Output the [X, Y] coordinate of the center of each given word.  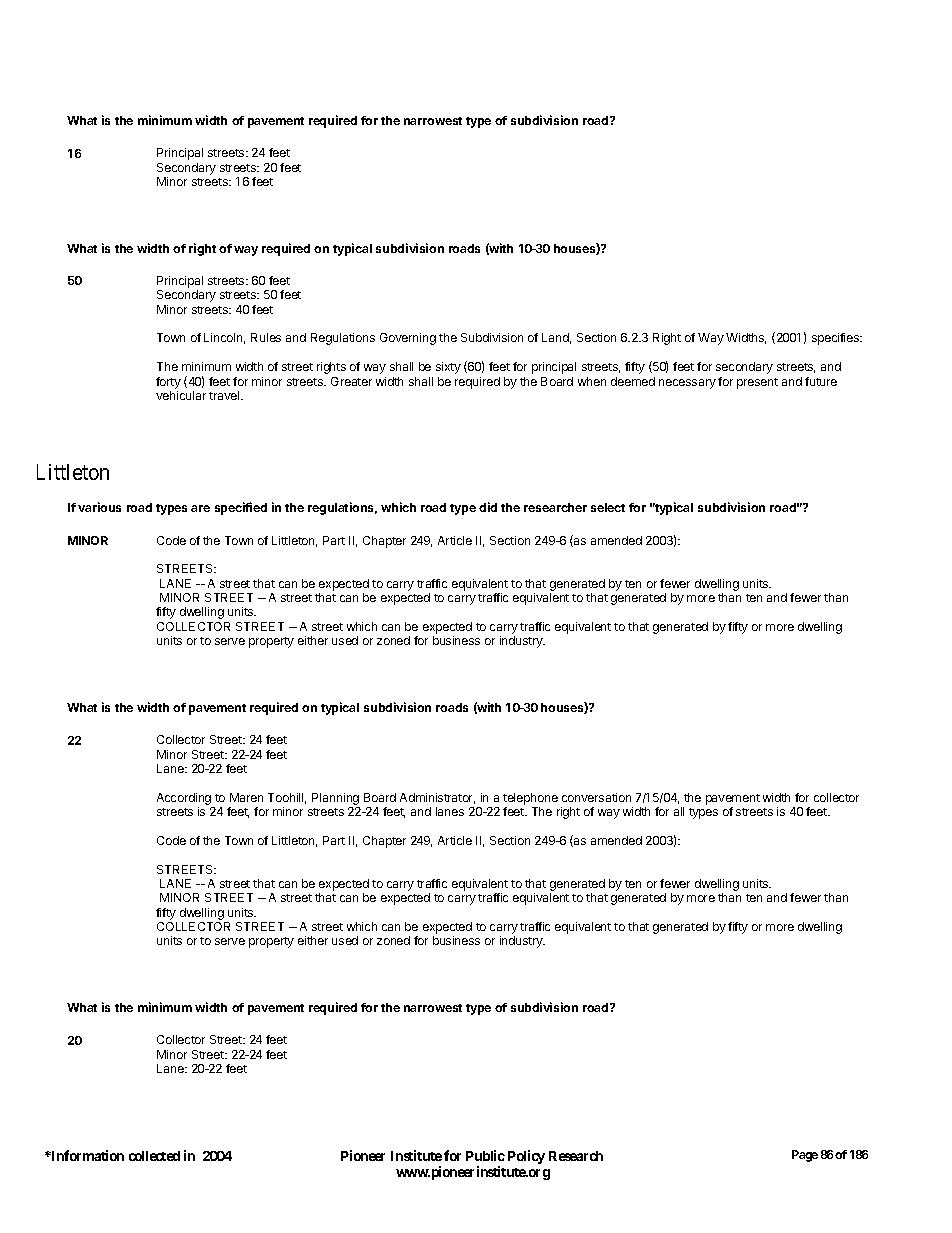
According [184, 799]
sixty [448, 368]
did [488, 507]
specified [241, 508]
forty [168, 383]
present [757, 383]
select [608, 507]
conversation [596, 797]
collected [154, 1156]
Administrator [437, 798]
